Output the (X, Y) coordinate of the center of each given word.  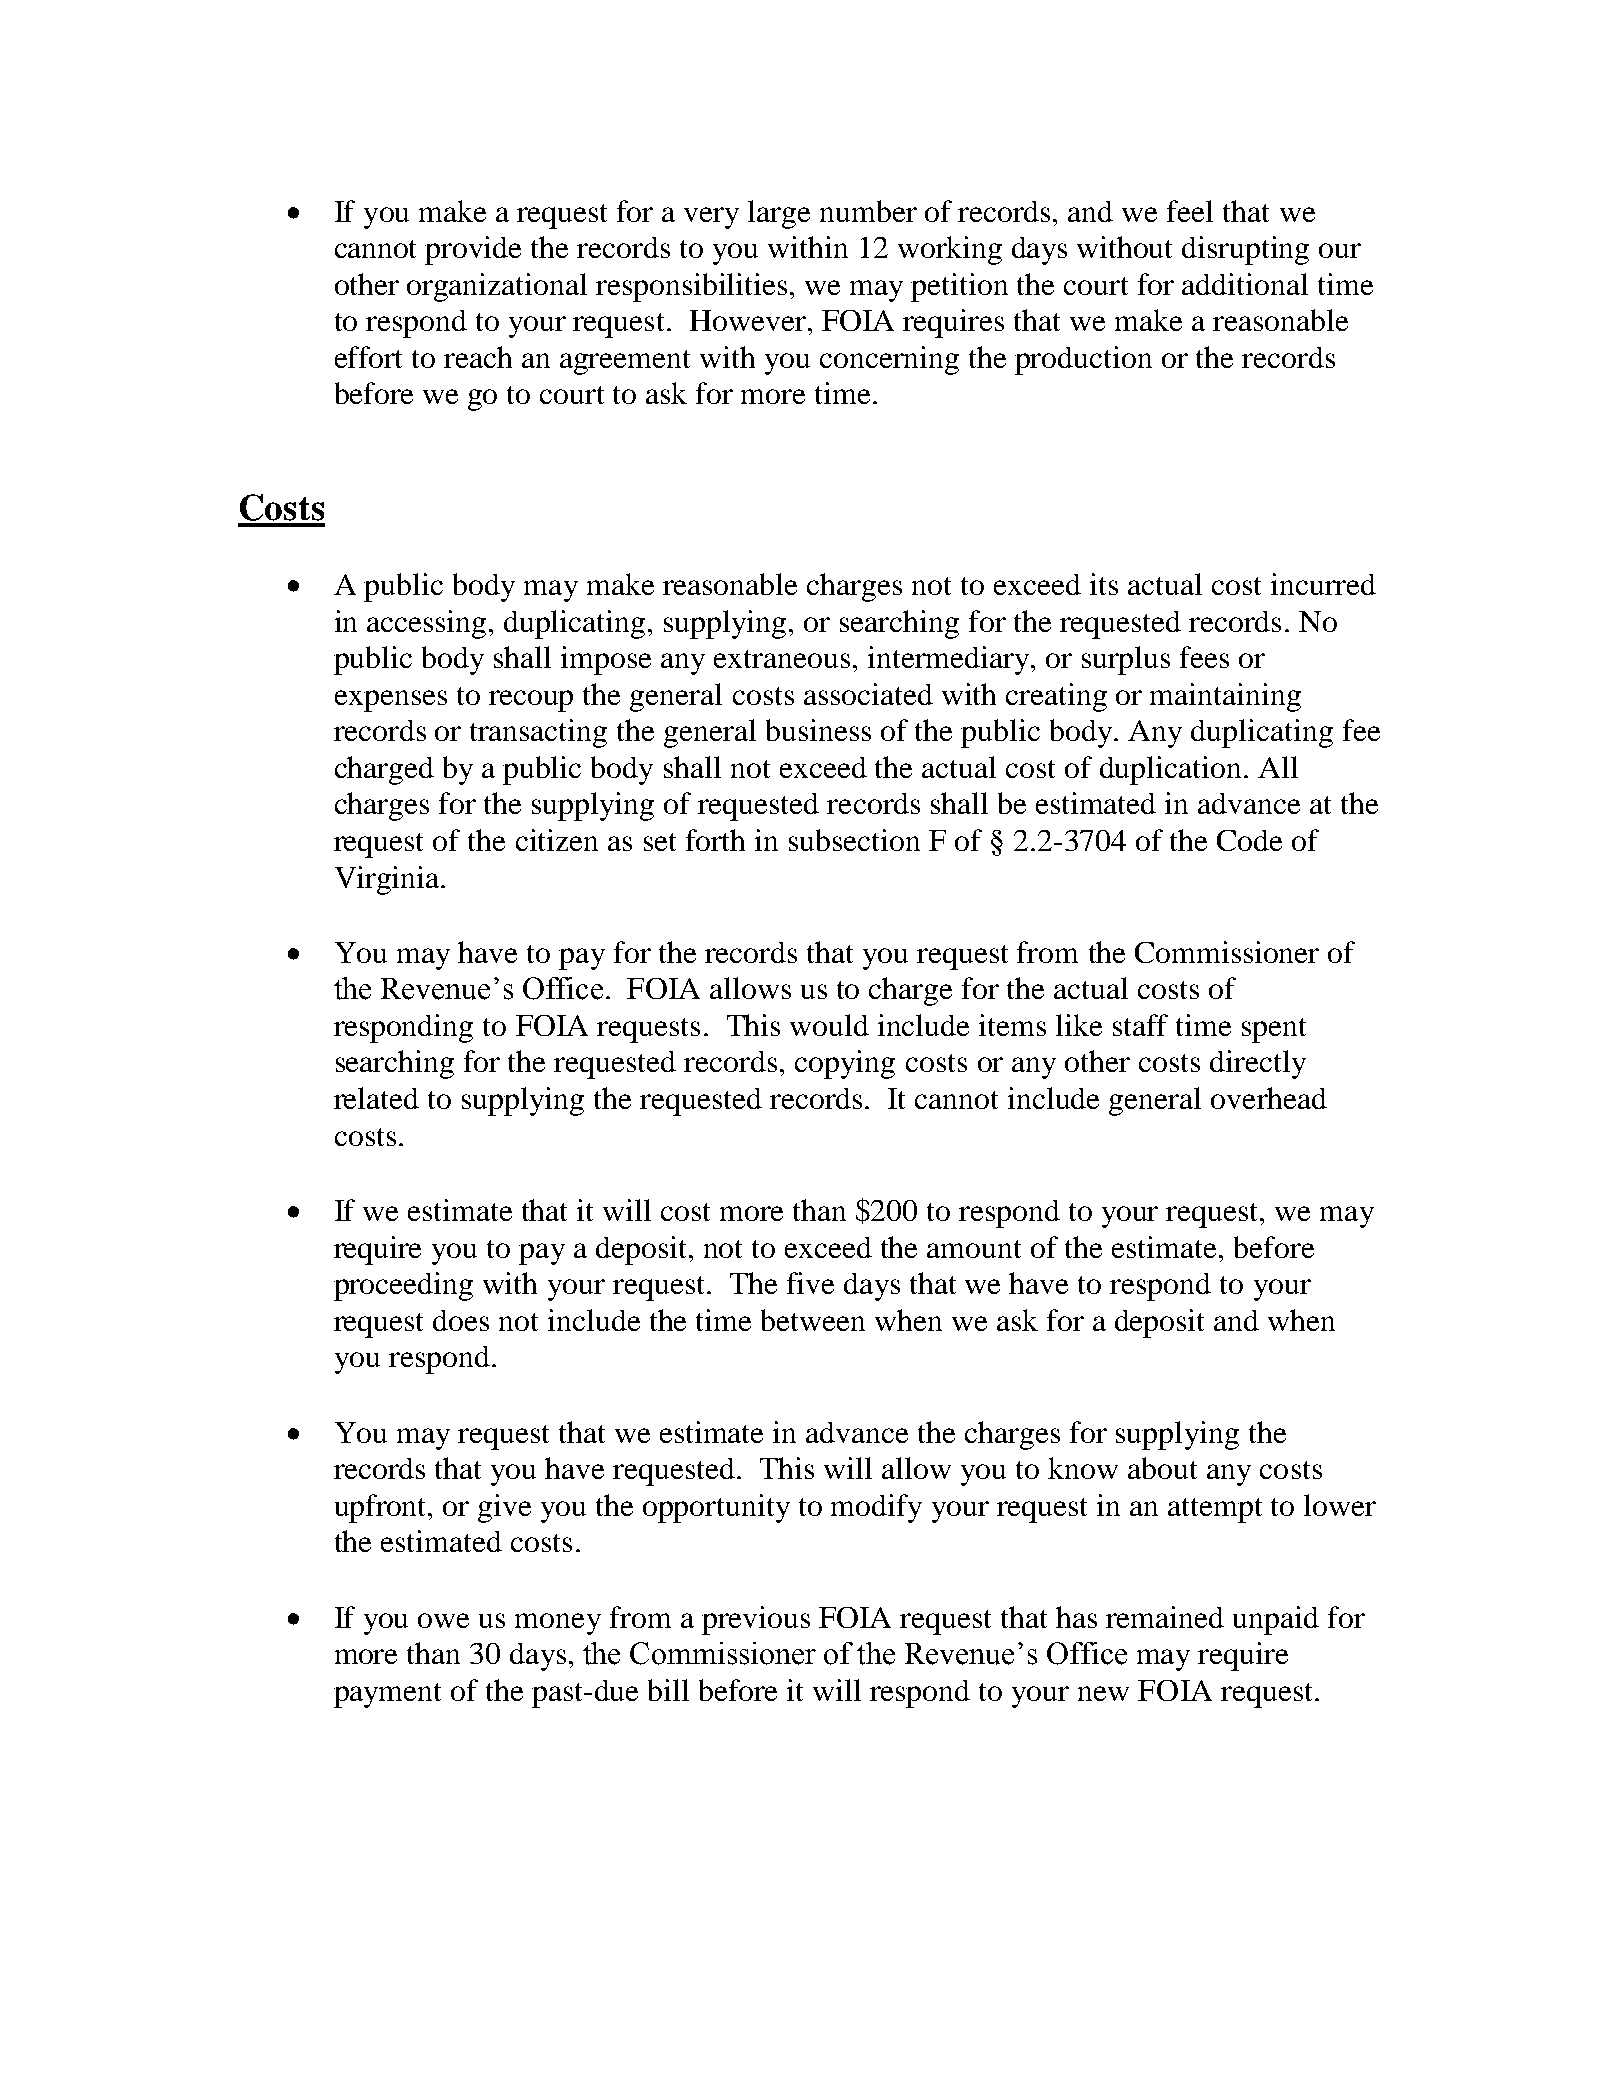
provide (473, 250)
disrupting (1245, 250)
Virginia (388, 880)
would (829, 1025)
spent (1274, 1030)
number (868, 211)
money (558, 1624)
